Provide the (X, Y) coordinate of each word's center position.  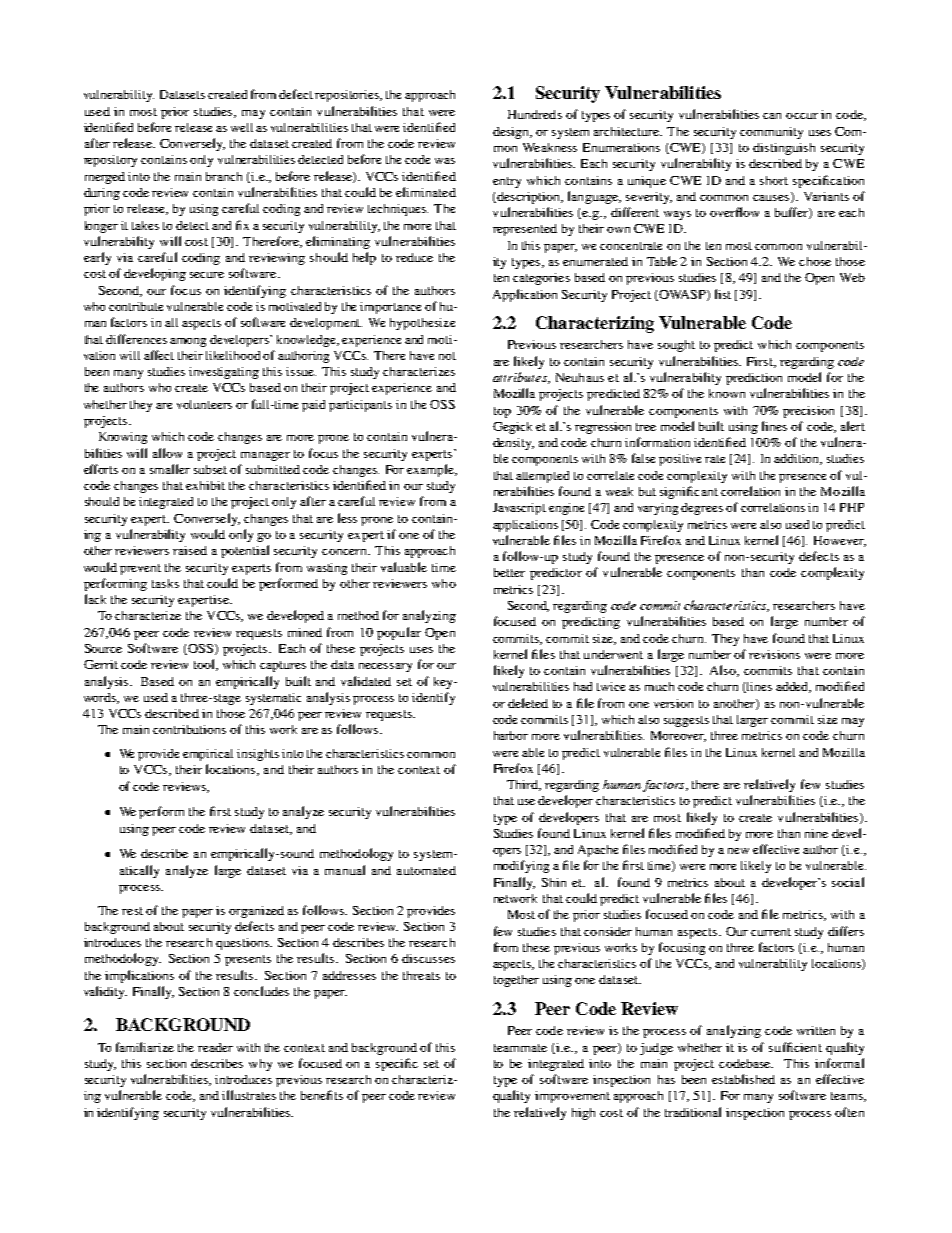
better (509, 572)
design (512, 133)
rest (132, 911)
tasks (165, 583)
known (727, 393)
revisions (774, 654)
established (743, 1079)
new (738, 851)
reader (215, 1047)
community (771, 133)
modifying (521, 866)
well (242, 127)
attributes (521, 378)
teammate (520, 1048)
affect (159, 355)
